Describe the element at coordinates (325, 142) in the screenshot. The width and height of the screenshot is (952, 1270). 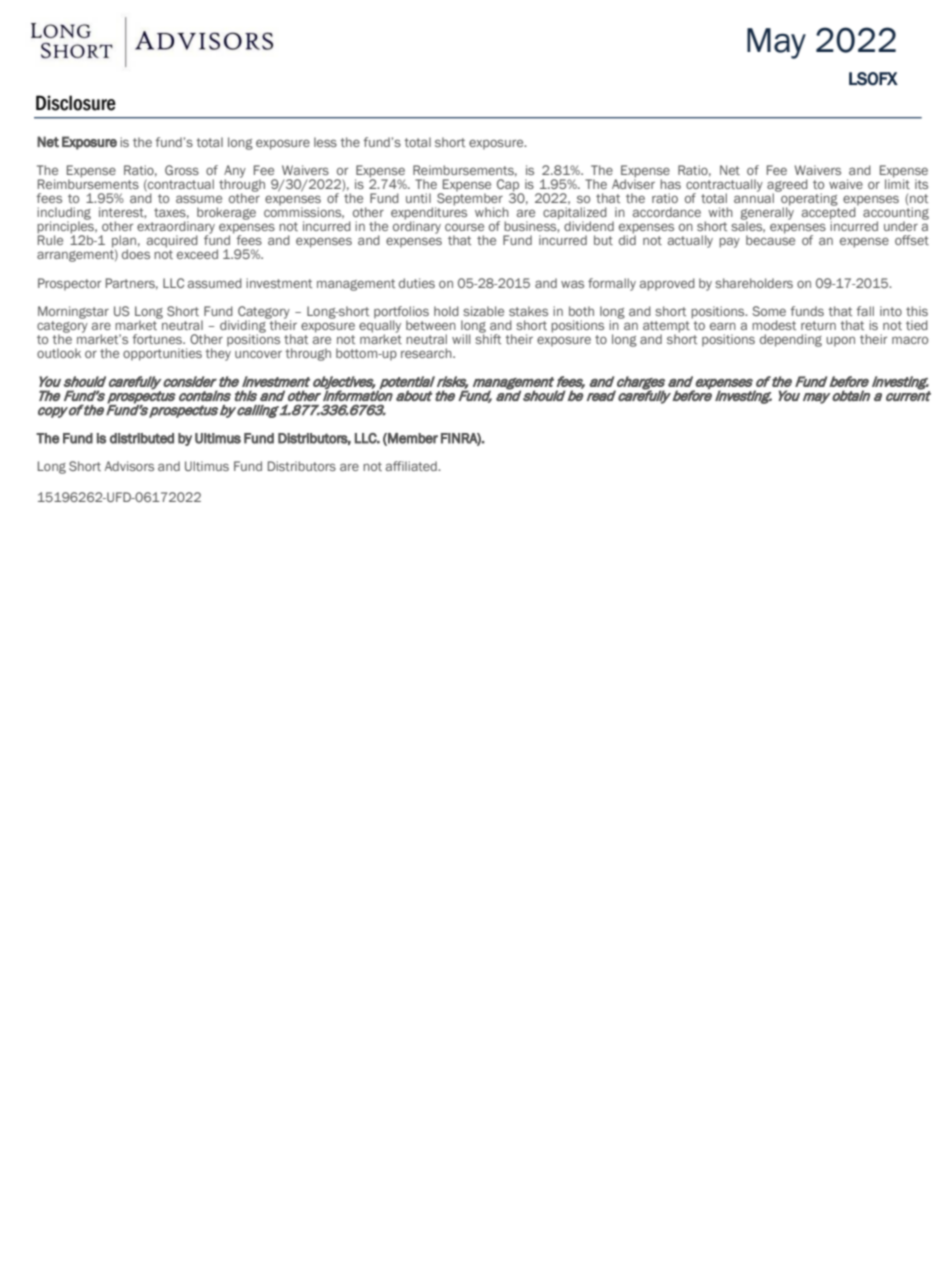
I see `less` at that location.
